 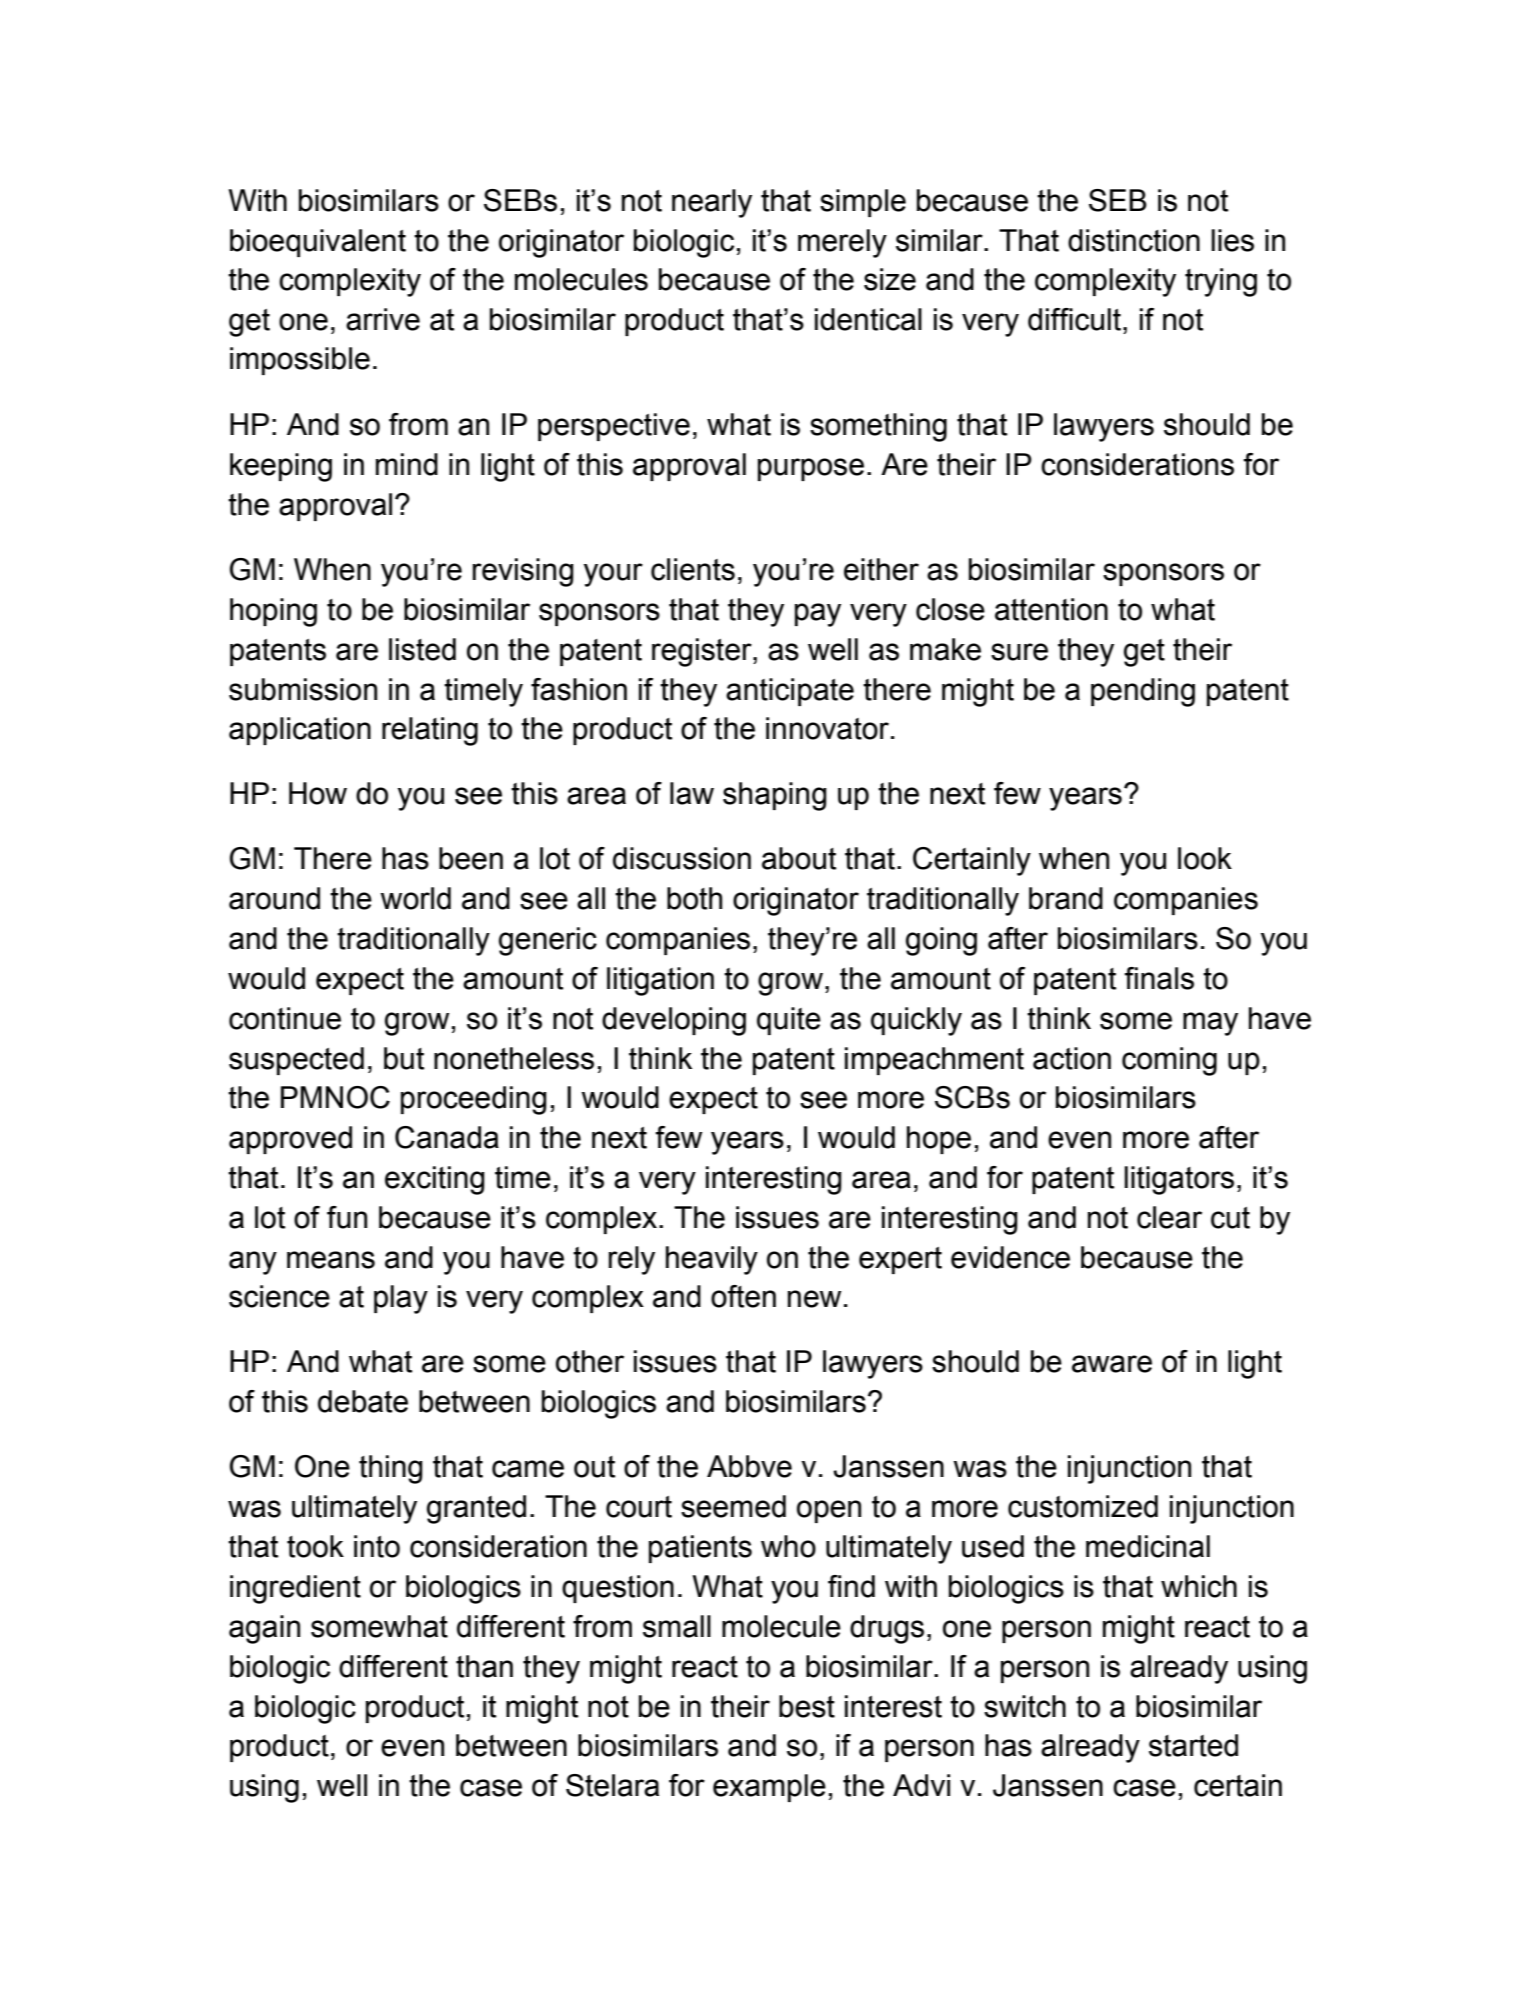 What do you see at coordinates (1051, 609) in the screenshot?
I see `attention` at bounding box center [1051, 609].
